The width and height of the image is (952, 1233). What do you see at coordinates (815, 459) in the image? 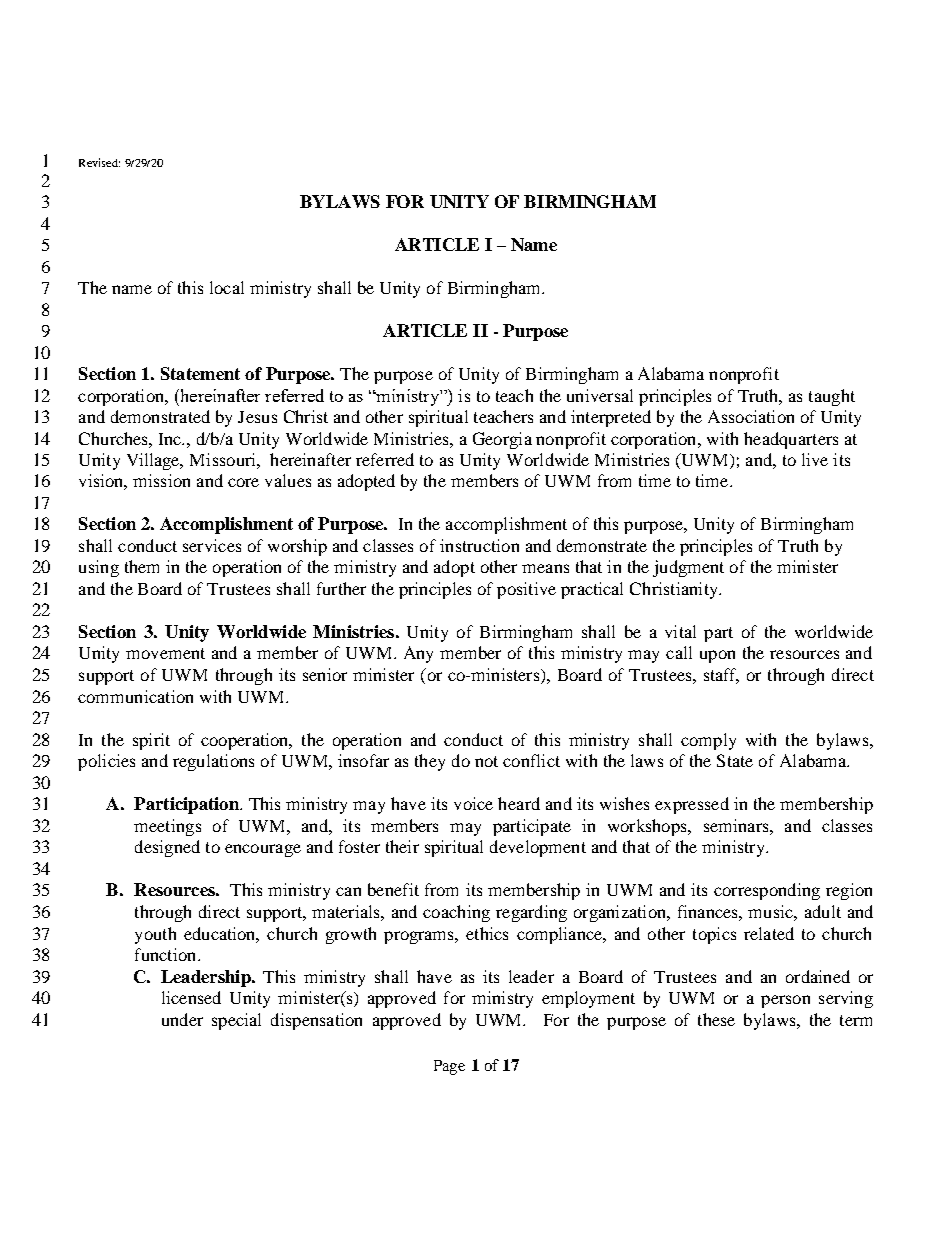
I see `live` at bounding box center [815, 459].
